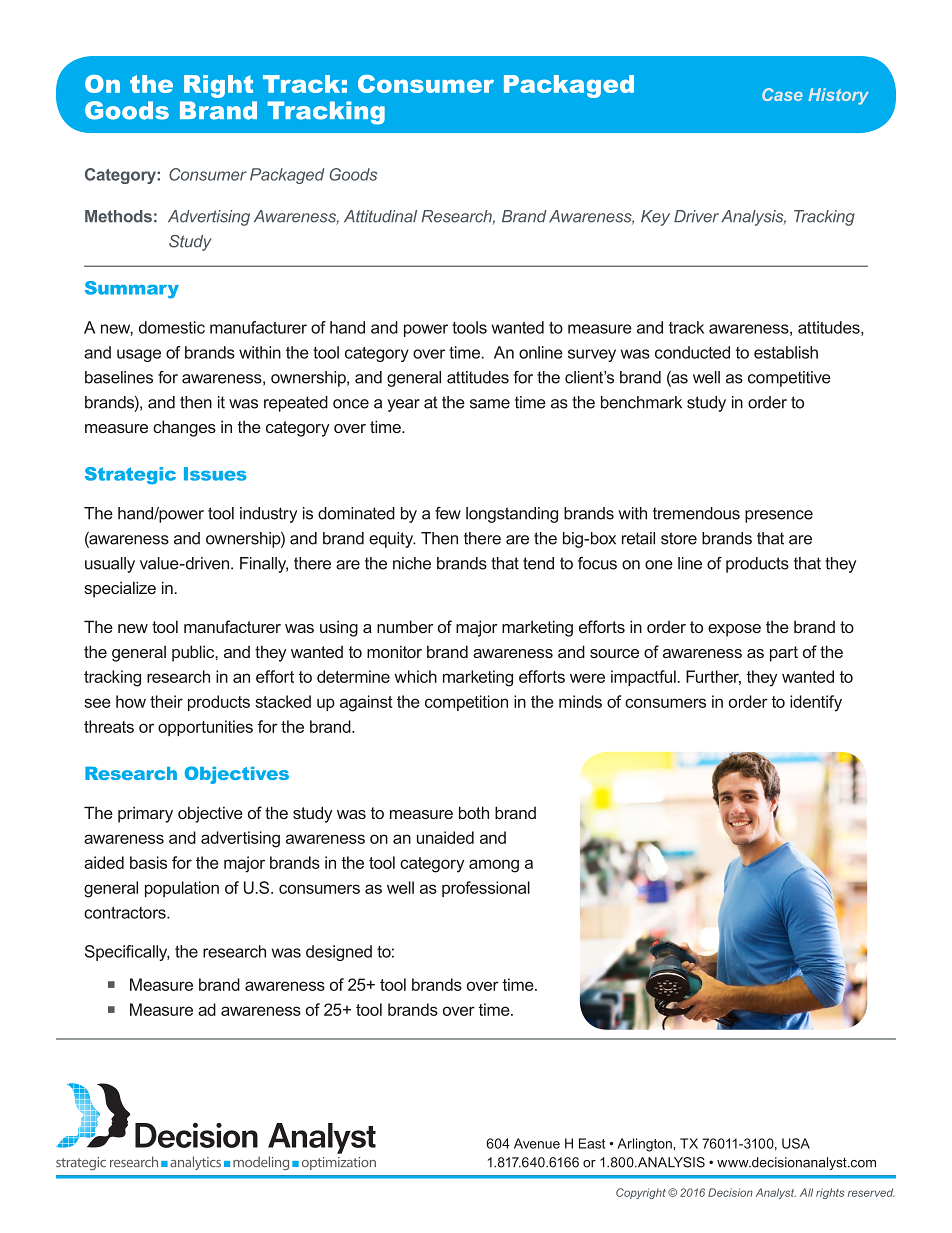 The image size is (952, 1233). I want to click on part, so click(784, 654).
